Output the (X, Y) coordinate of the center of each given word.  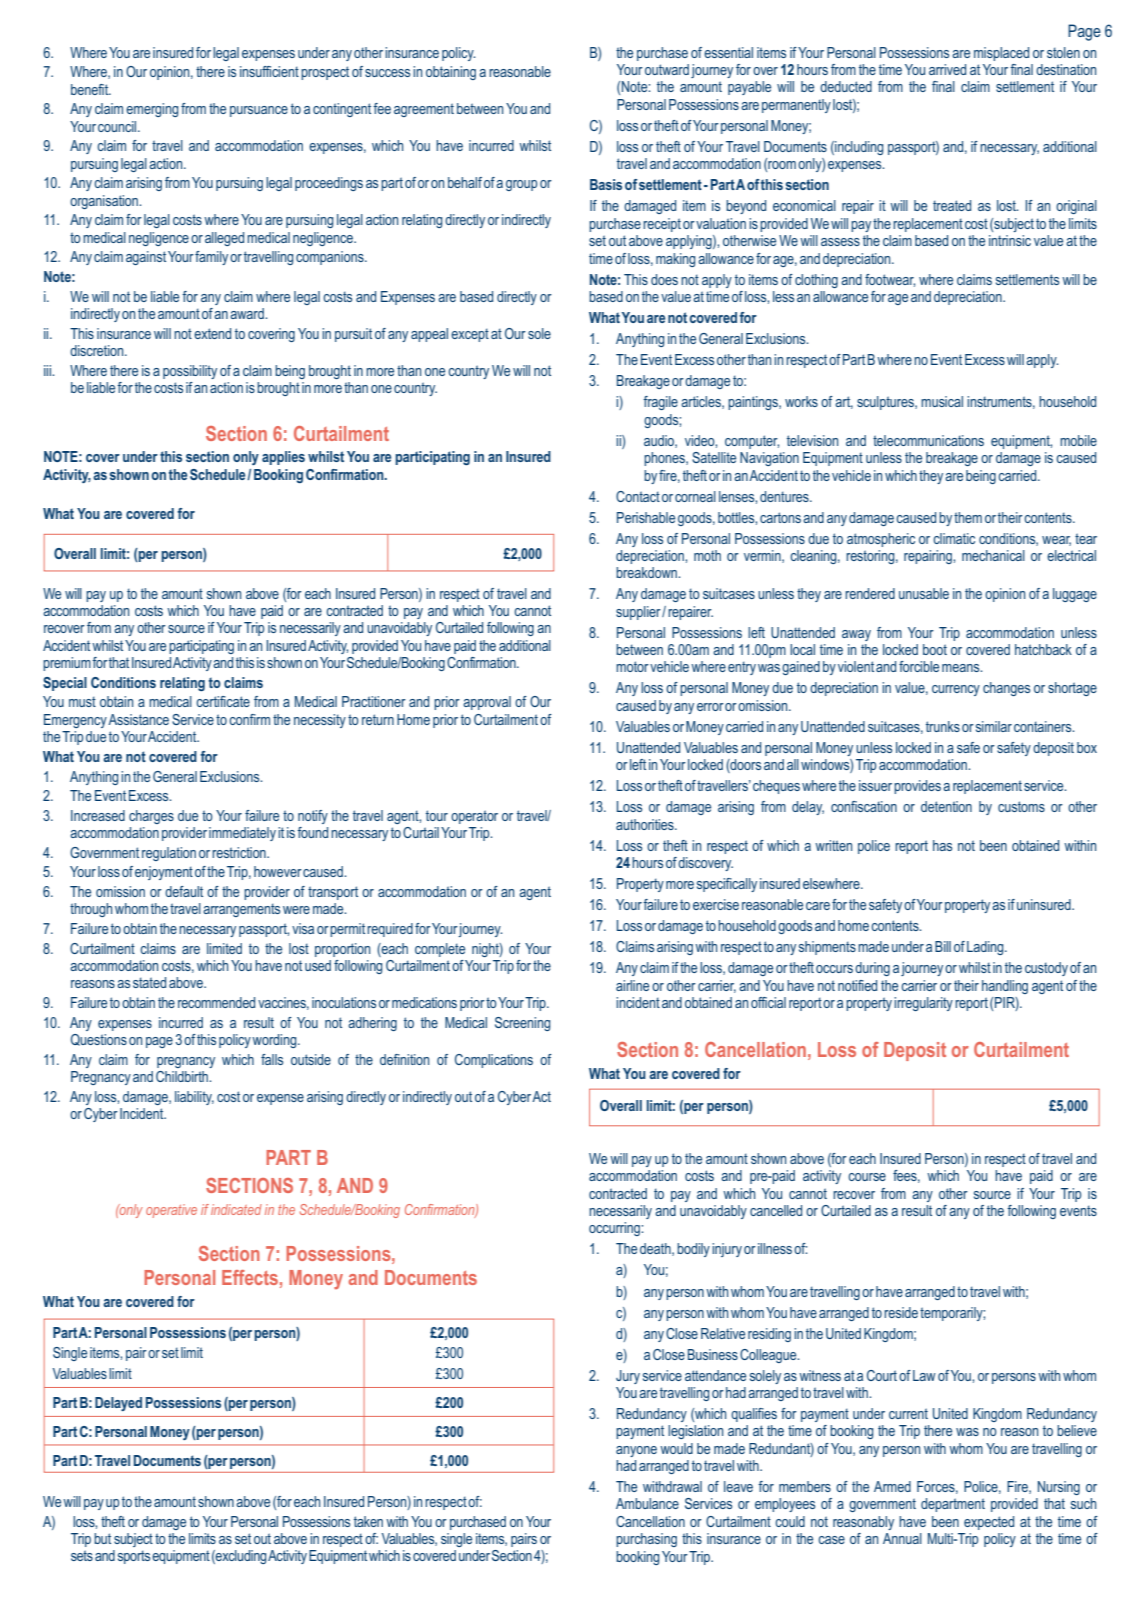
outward (667, 69)
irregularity (923, 1004)
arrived (947, 69)
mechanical (993, 555)
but (102, 1538)
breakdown (647, 572)
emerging (152, 110)
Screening (522, 1024)
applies (283, 458)
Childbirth (183, 1076)
